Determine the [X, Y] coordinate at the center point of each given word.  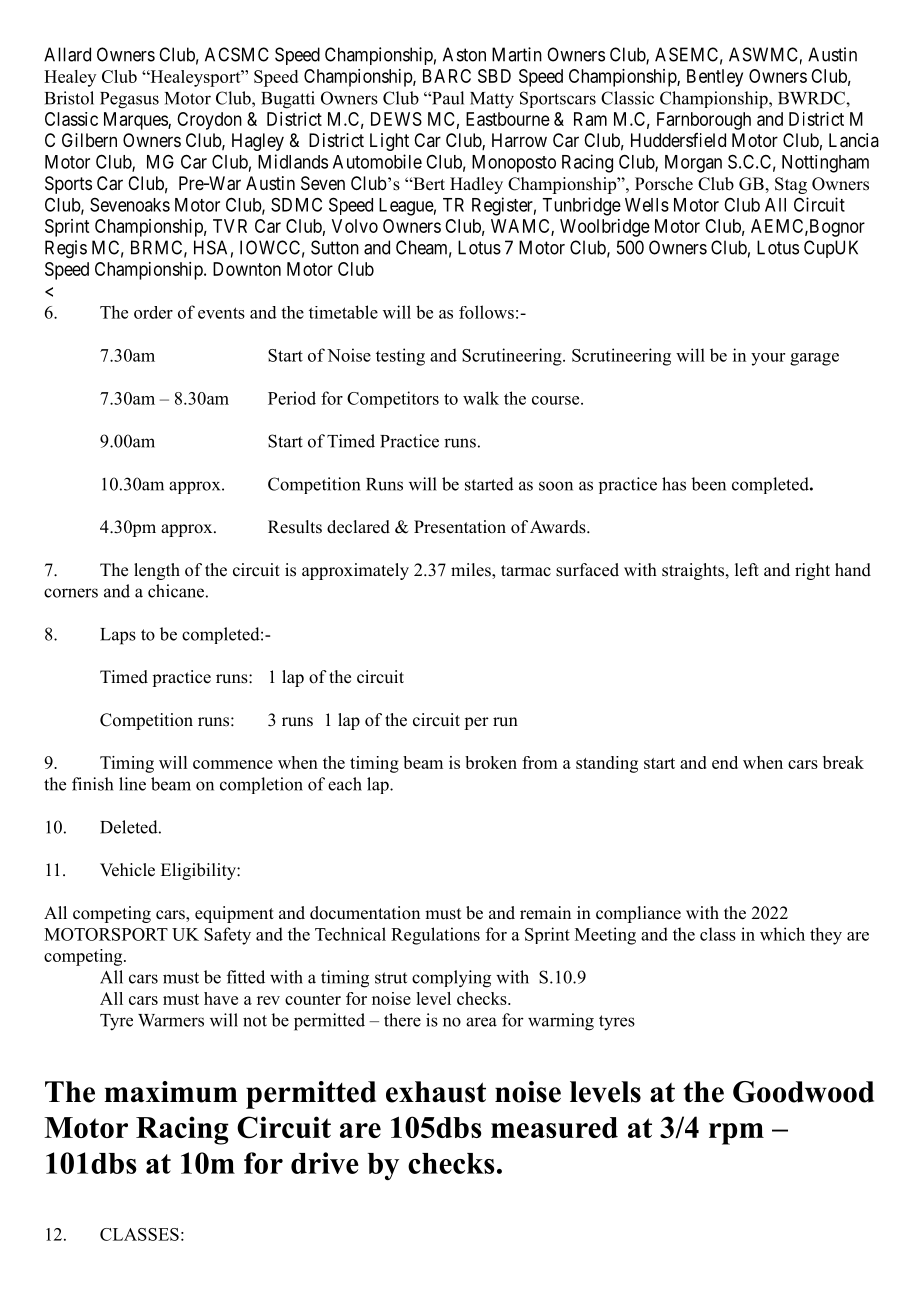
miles [472, 571]
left [747, 570]
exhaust [436, 1092]
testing [400, 357]
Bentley [715, 78]
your [768, 359]
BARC [447, 76]
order [153, 312]
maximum [171, 1092]
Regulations [435, 936]
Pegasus [129, 100]
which [782, 934]
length [157, 571]
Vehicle [127, 870]
